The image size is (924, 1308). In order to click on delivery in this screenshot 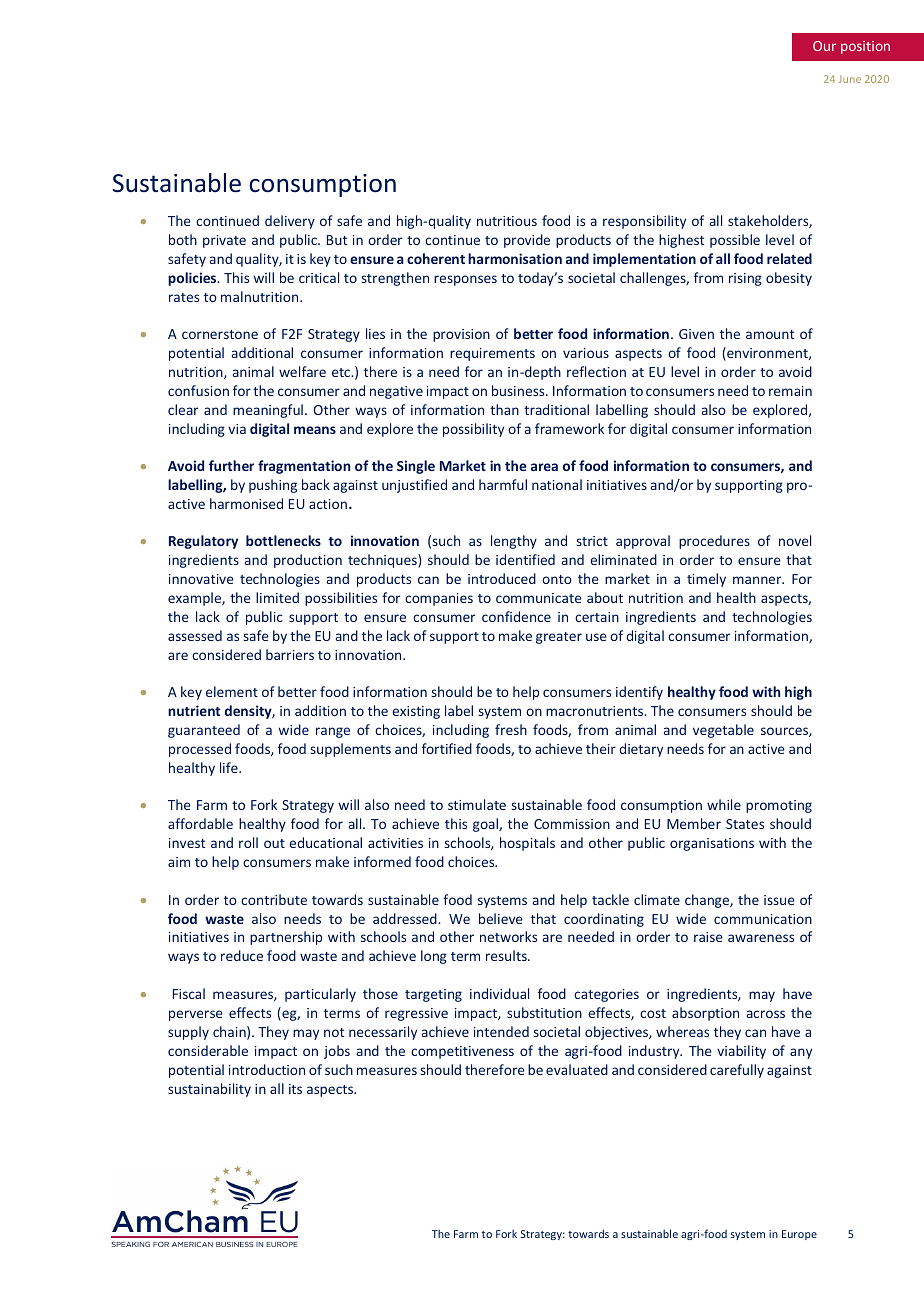, I will do `click(290, 222)`.
